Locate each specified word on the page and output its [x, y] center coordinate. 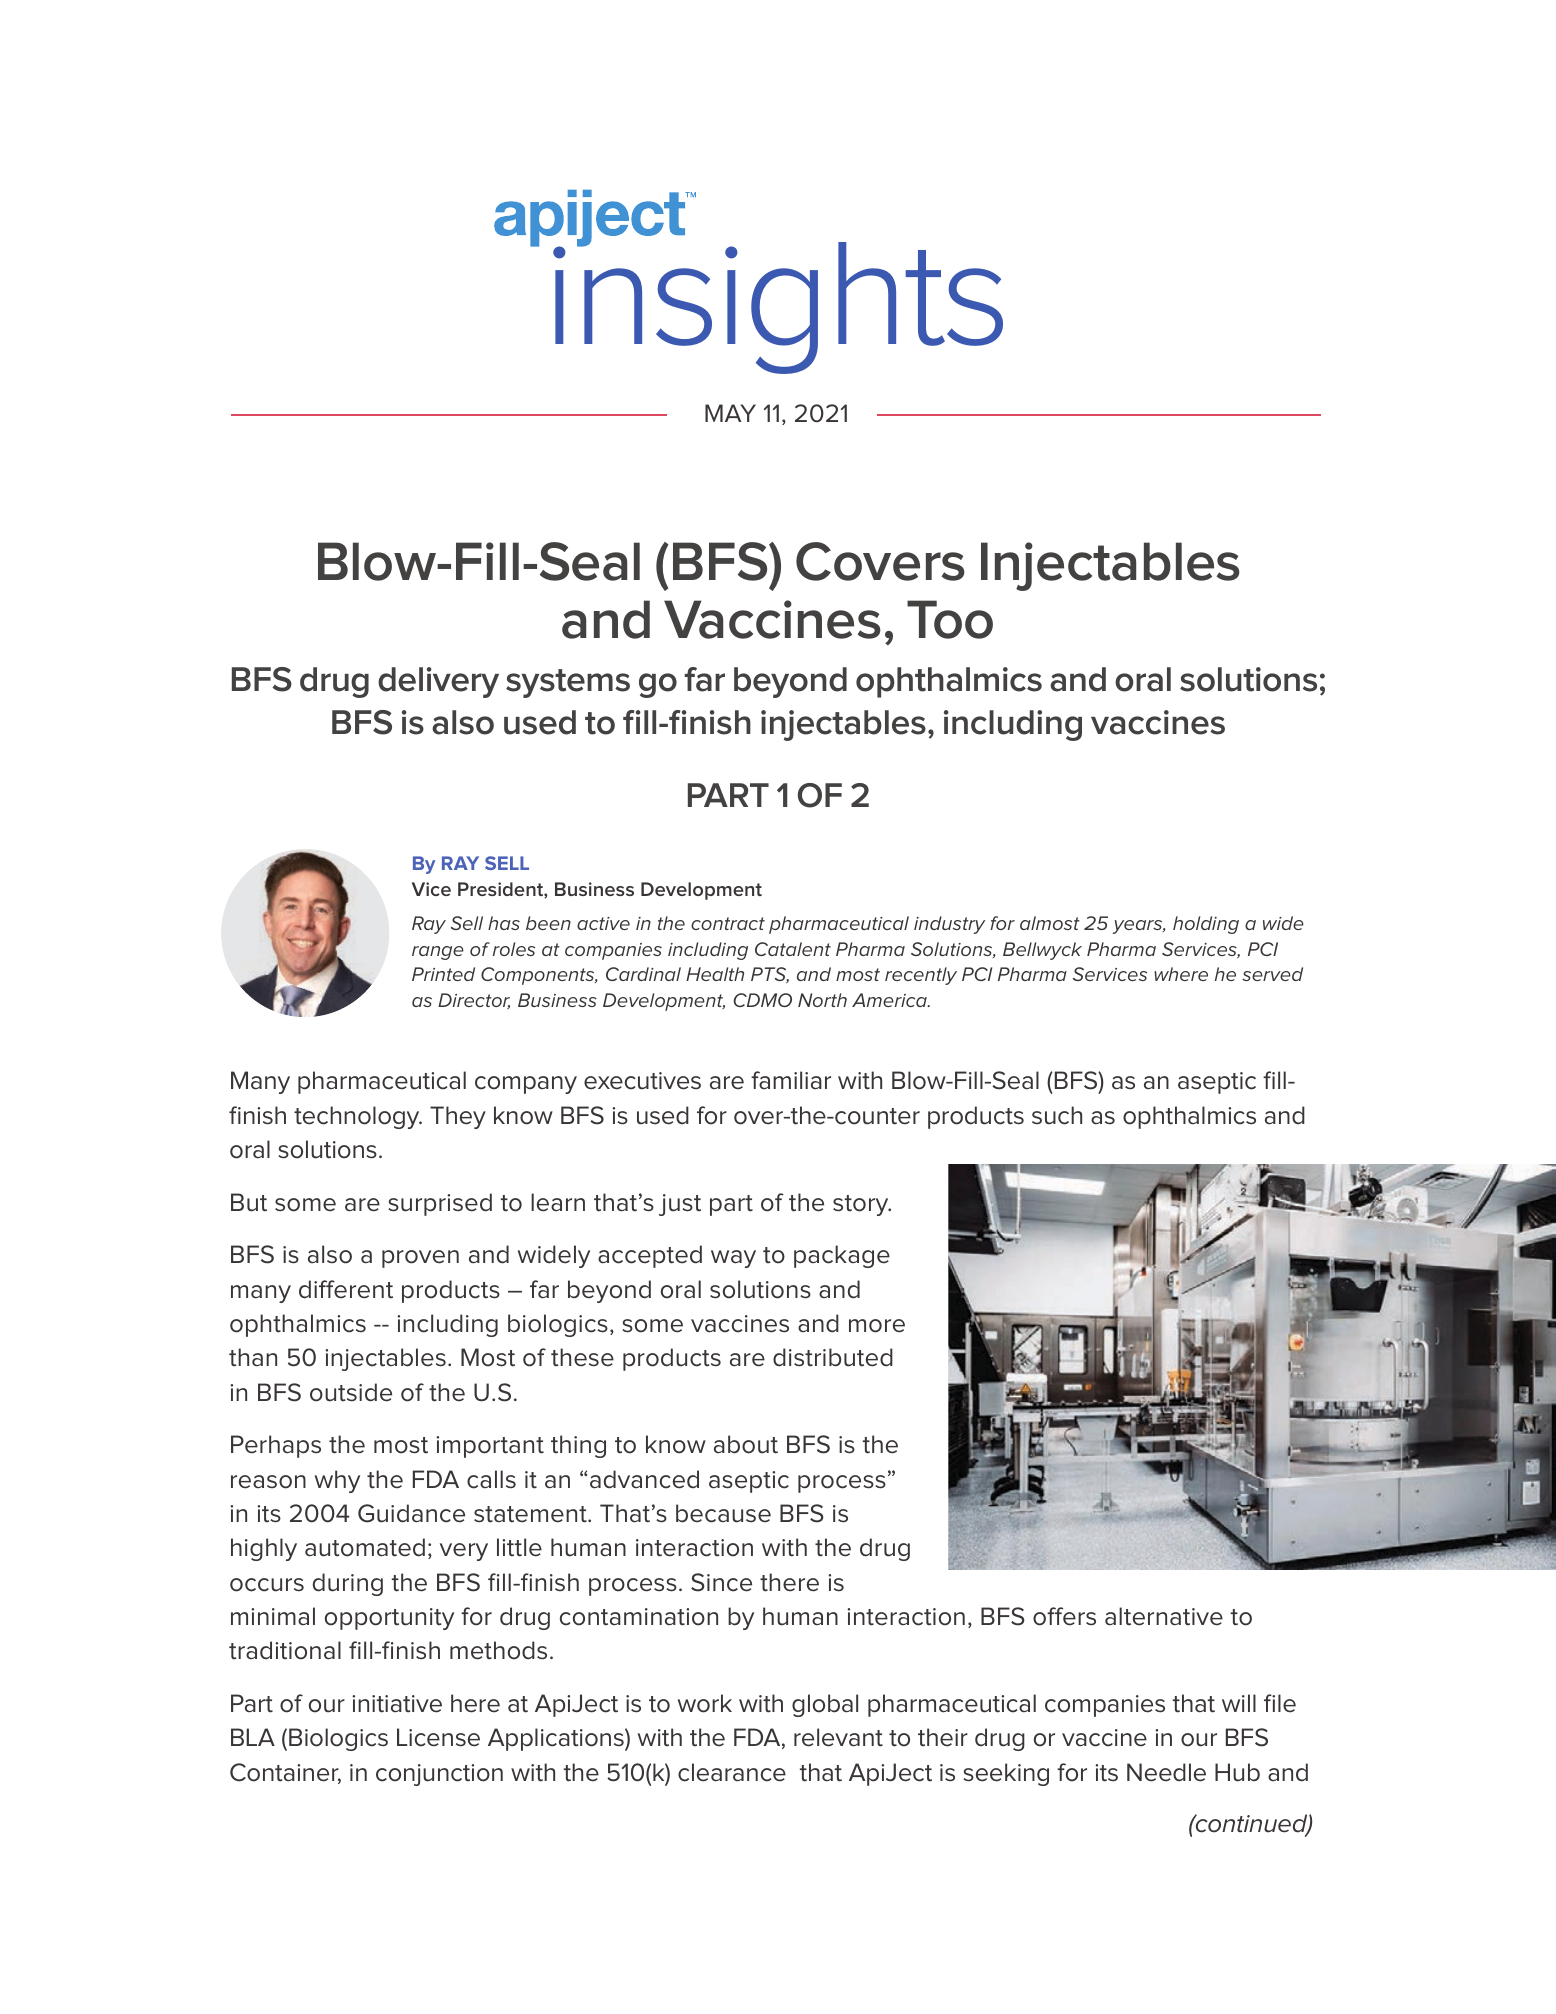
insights [778, 307]
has [504, 923]
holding [1206, 925]
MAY [730, 413]
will [1239, 1703]
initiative [397, 1704]
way [733, 1259]
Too [950, 619]
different [346, 1289]
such [1057, 1115]
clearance [732, 1772]
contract [728, 923]
